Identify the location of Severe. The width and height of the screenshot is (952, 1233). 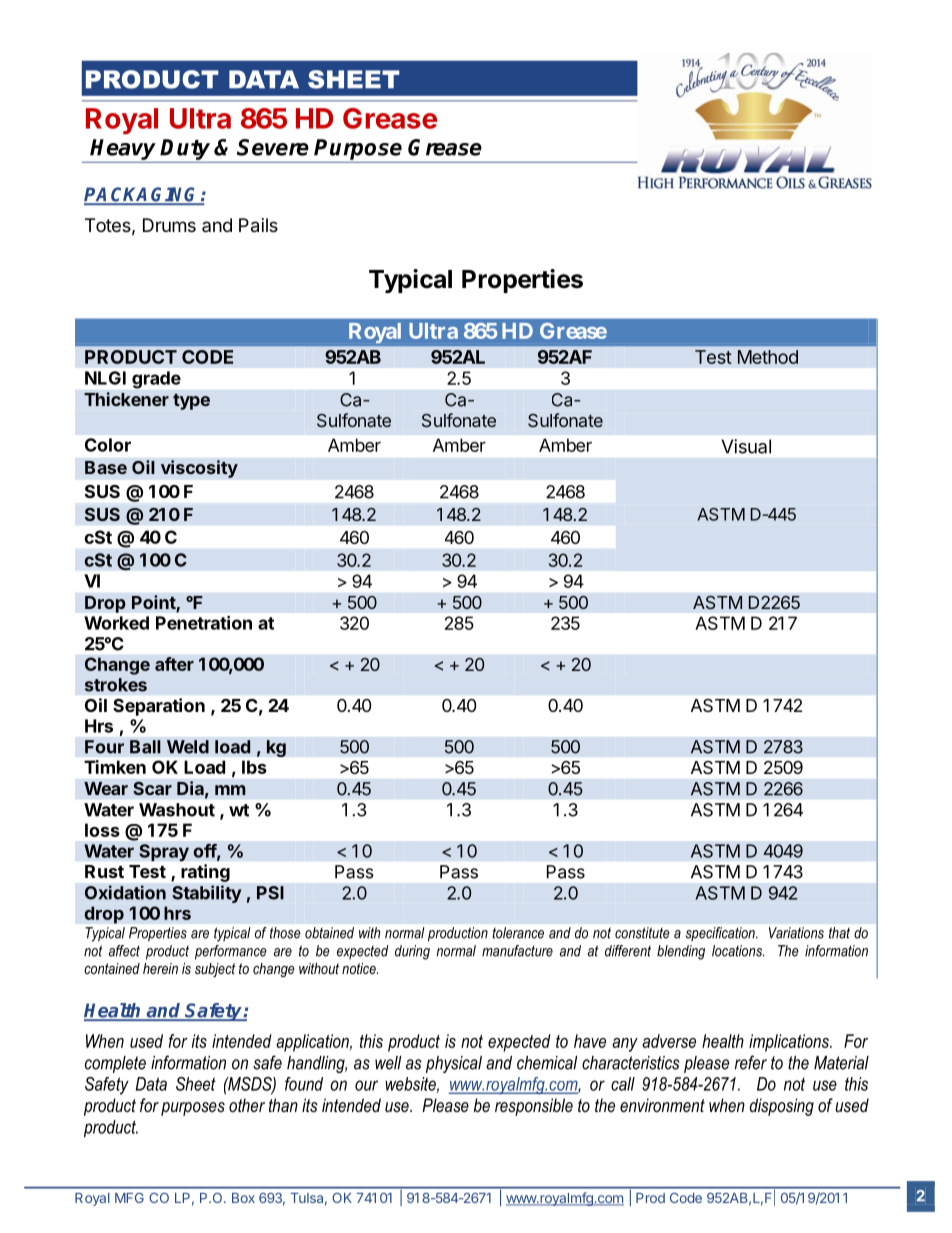
(273, 147).
